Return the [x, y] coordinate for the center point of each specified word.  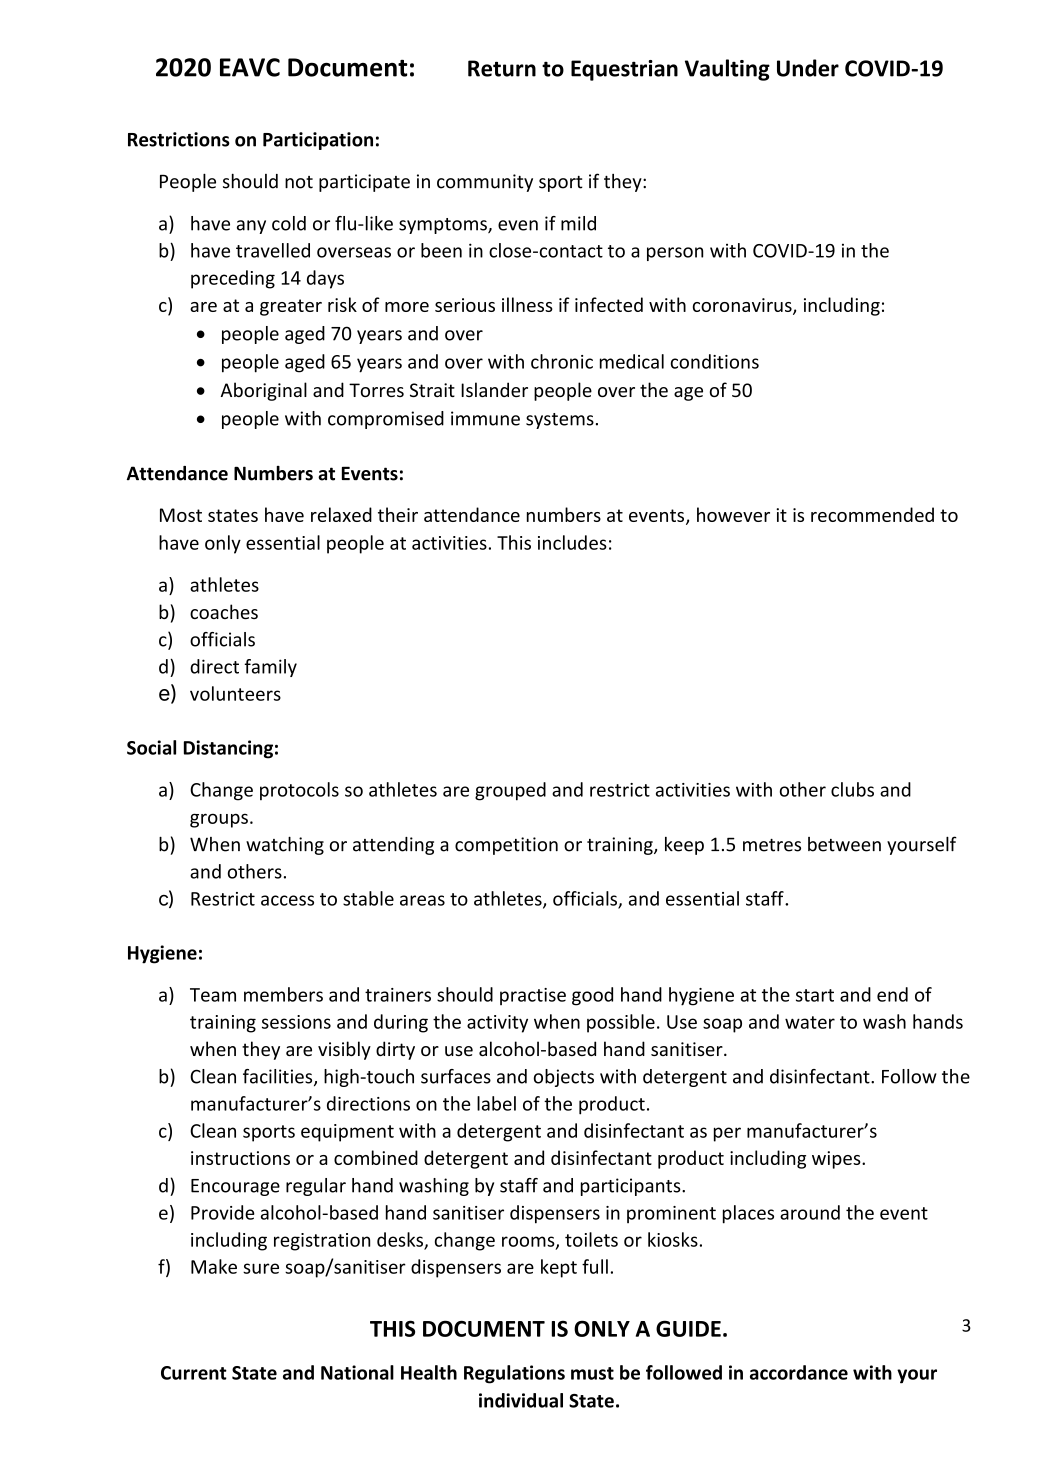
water [810, 1022]
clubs [852, 789]
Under [808, 68]
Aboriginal [264, 391]
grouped [510, 791]
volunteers [235, 693]
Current [194, 1373]
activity [497, 1024]
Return [502, 68]
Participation [318, 141]
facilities [279, 1077]
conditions [715, 361]
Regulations [514, 1374]
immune [485, 418]
